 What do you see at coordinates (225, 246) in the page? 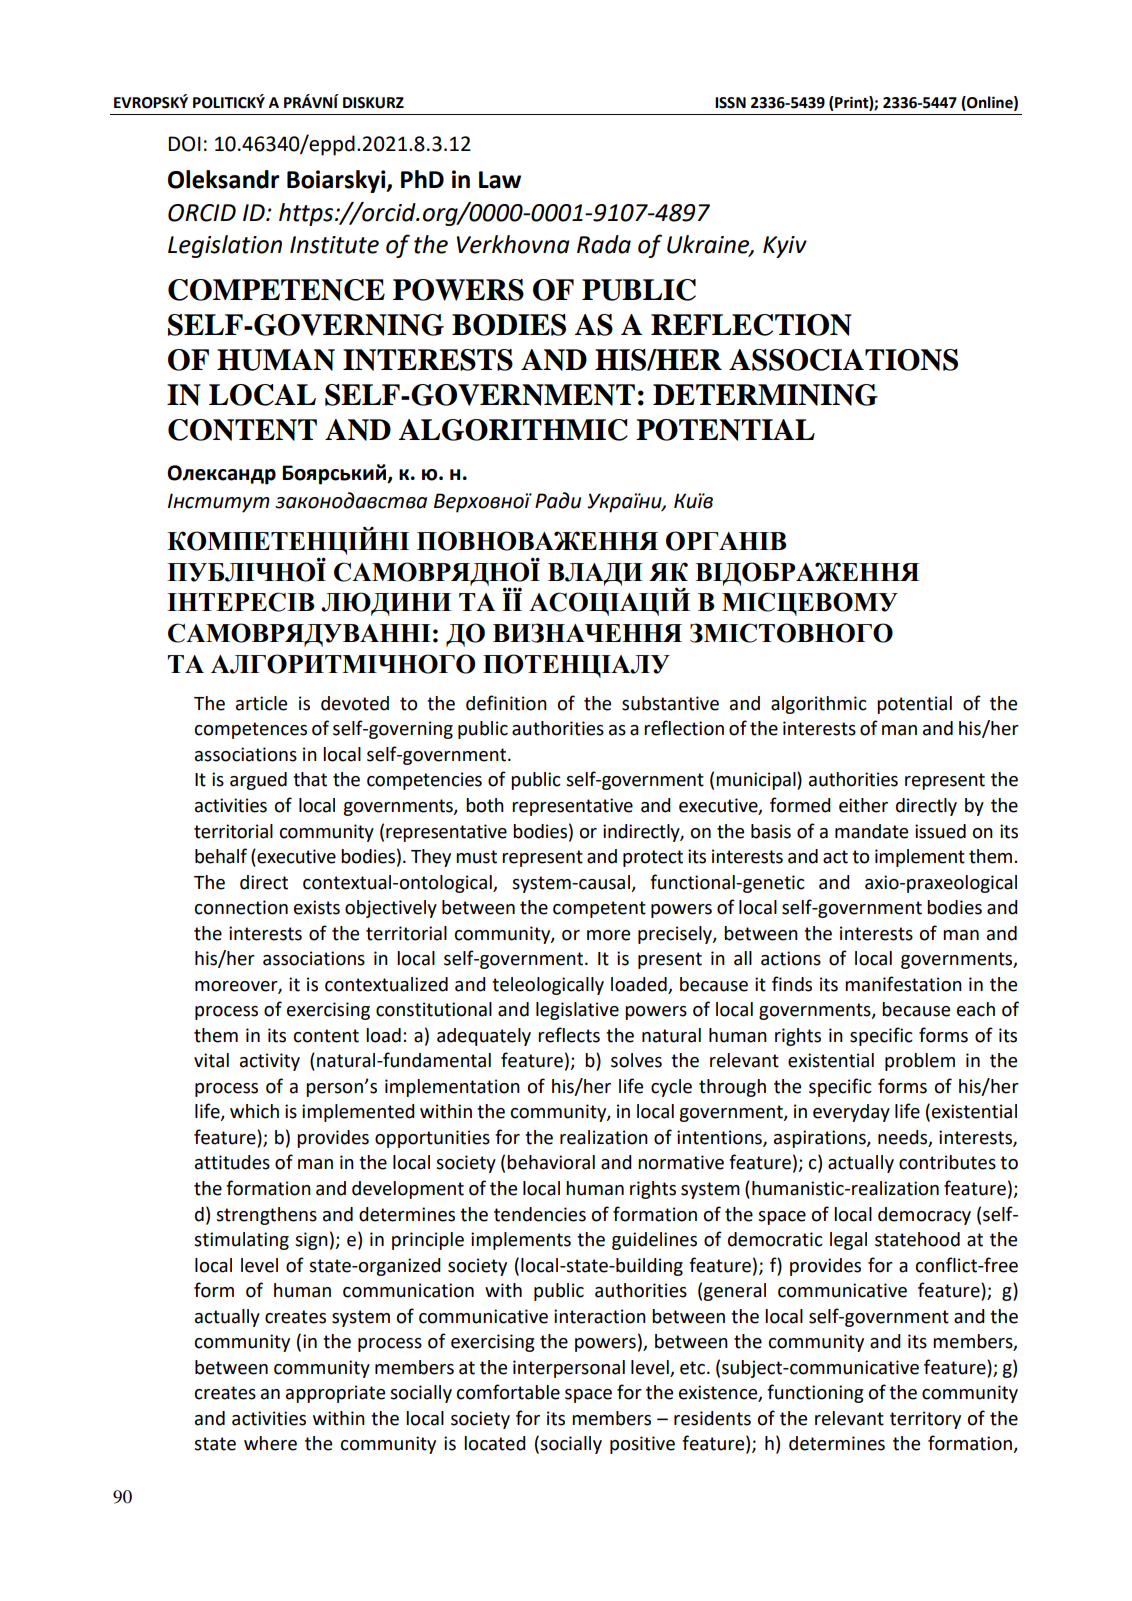
I see `Legislation` at bounding box center [225, 246].
